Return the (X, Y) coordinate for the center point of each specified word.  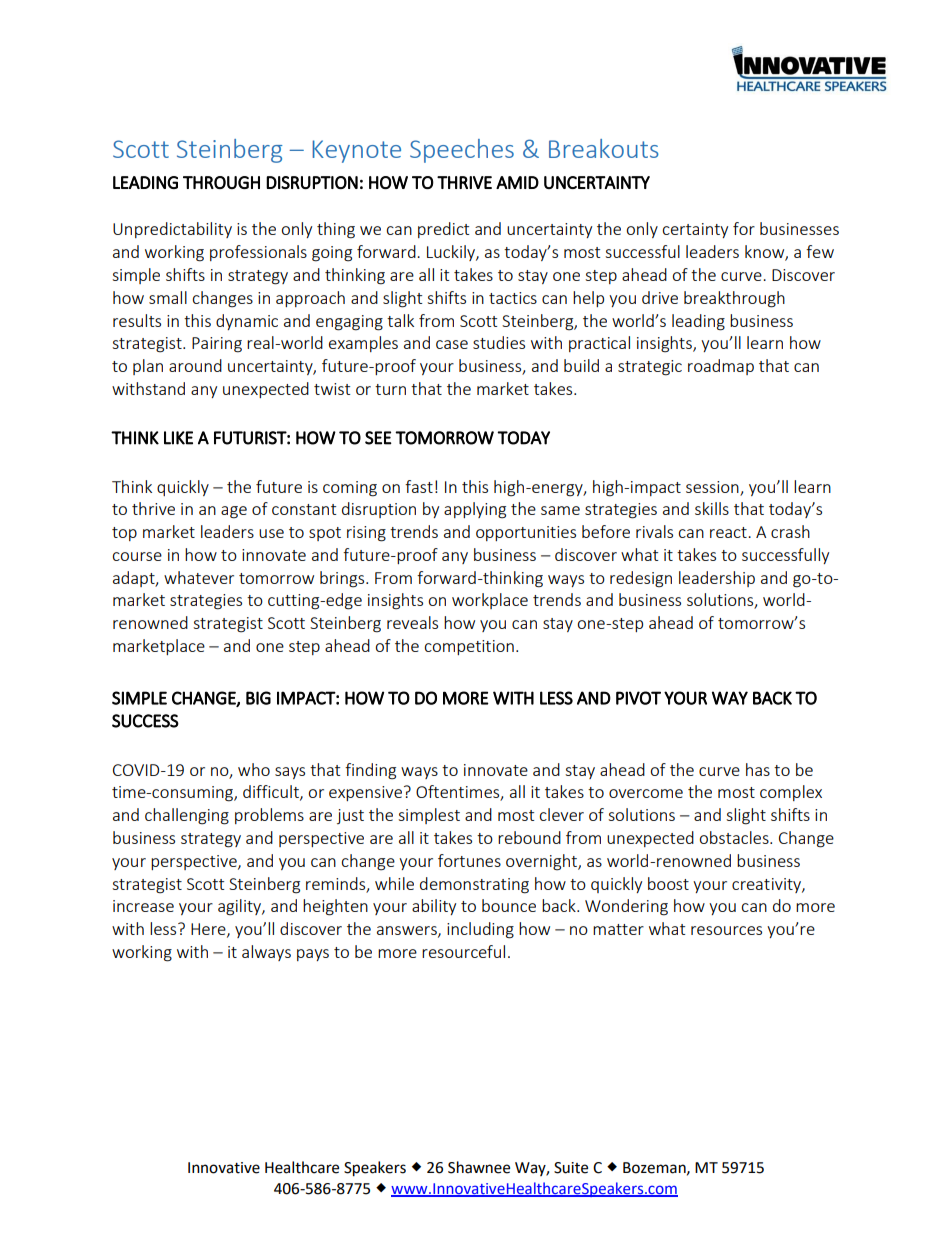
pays (313, 955)
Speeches (462, 151)
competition (469, 647)
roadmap (721, 367)
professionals (258, 253)
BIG (258, 698)
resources (726, 930)
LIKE (178, 438)
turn (390, 389)
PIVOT (638, 698)
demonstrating (474, 885)
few (820, 251)
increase (143, 906)
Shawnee (479, 1167)
